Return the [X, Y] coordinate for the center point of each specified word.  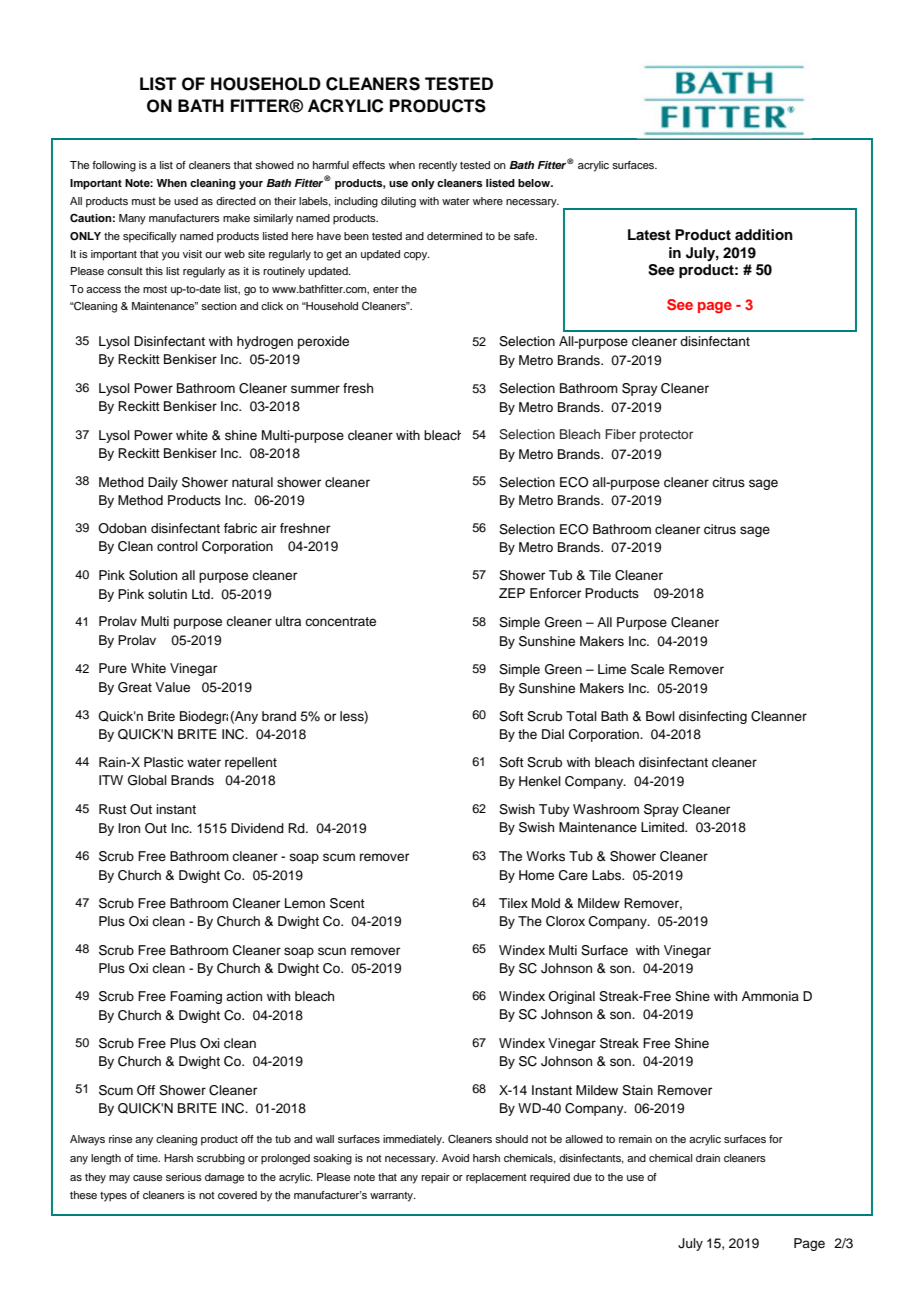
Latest [649, 235]
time [148, 1158]
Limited [663, 827]
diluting [398, 202]
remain [635, 1139]
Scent [347, 903]
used [186, 201]
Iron [129, 828]
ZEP [512, 593]
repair [435, 1178]
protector [666, 436]
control [177, 546]
